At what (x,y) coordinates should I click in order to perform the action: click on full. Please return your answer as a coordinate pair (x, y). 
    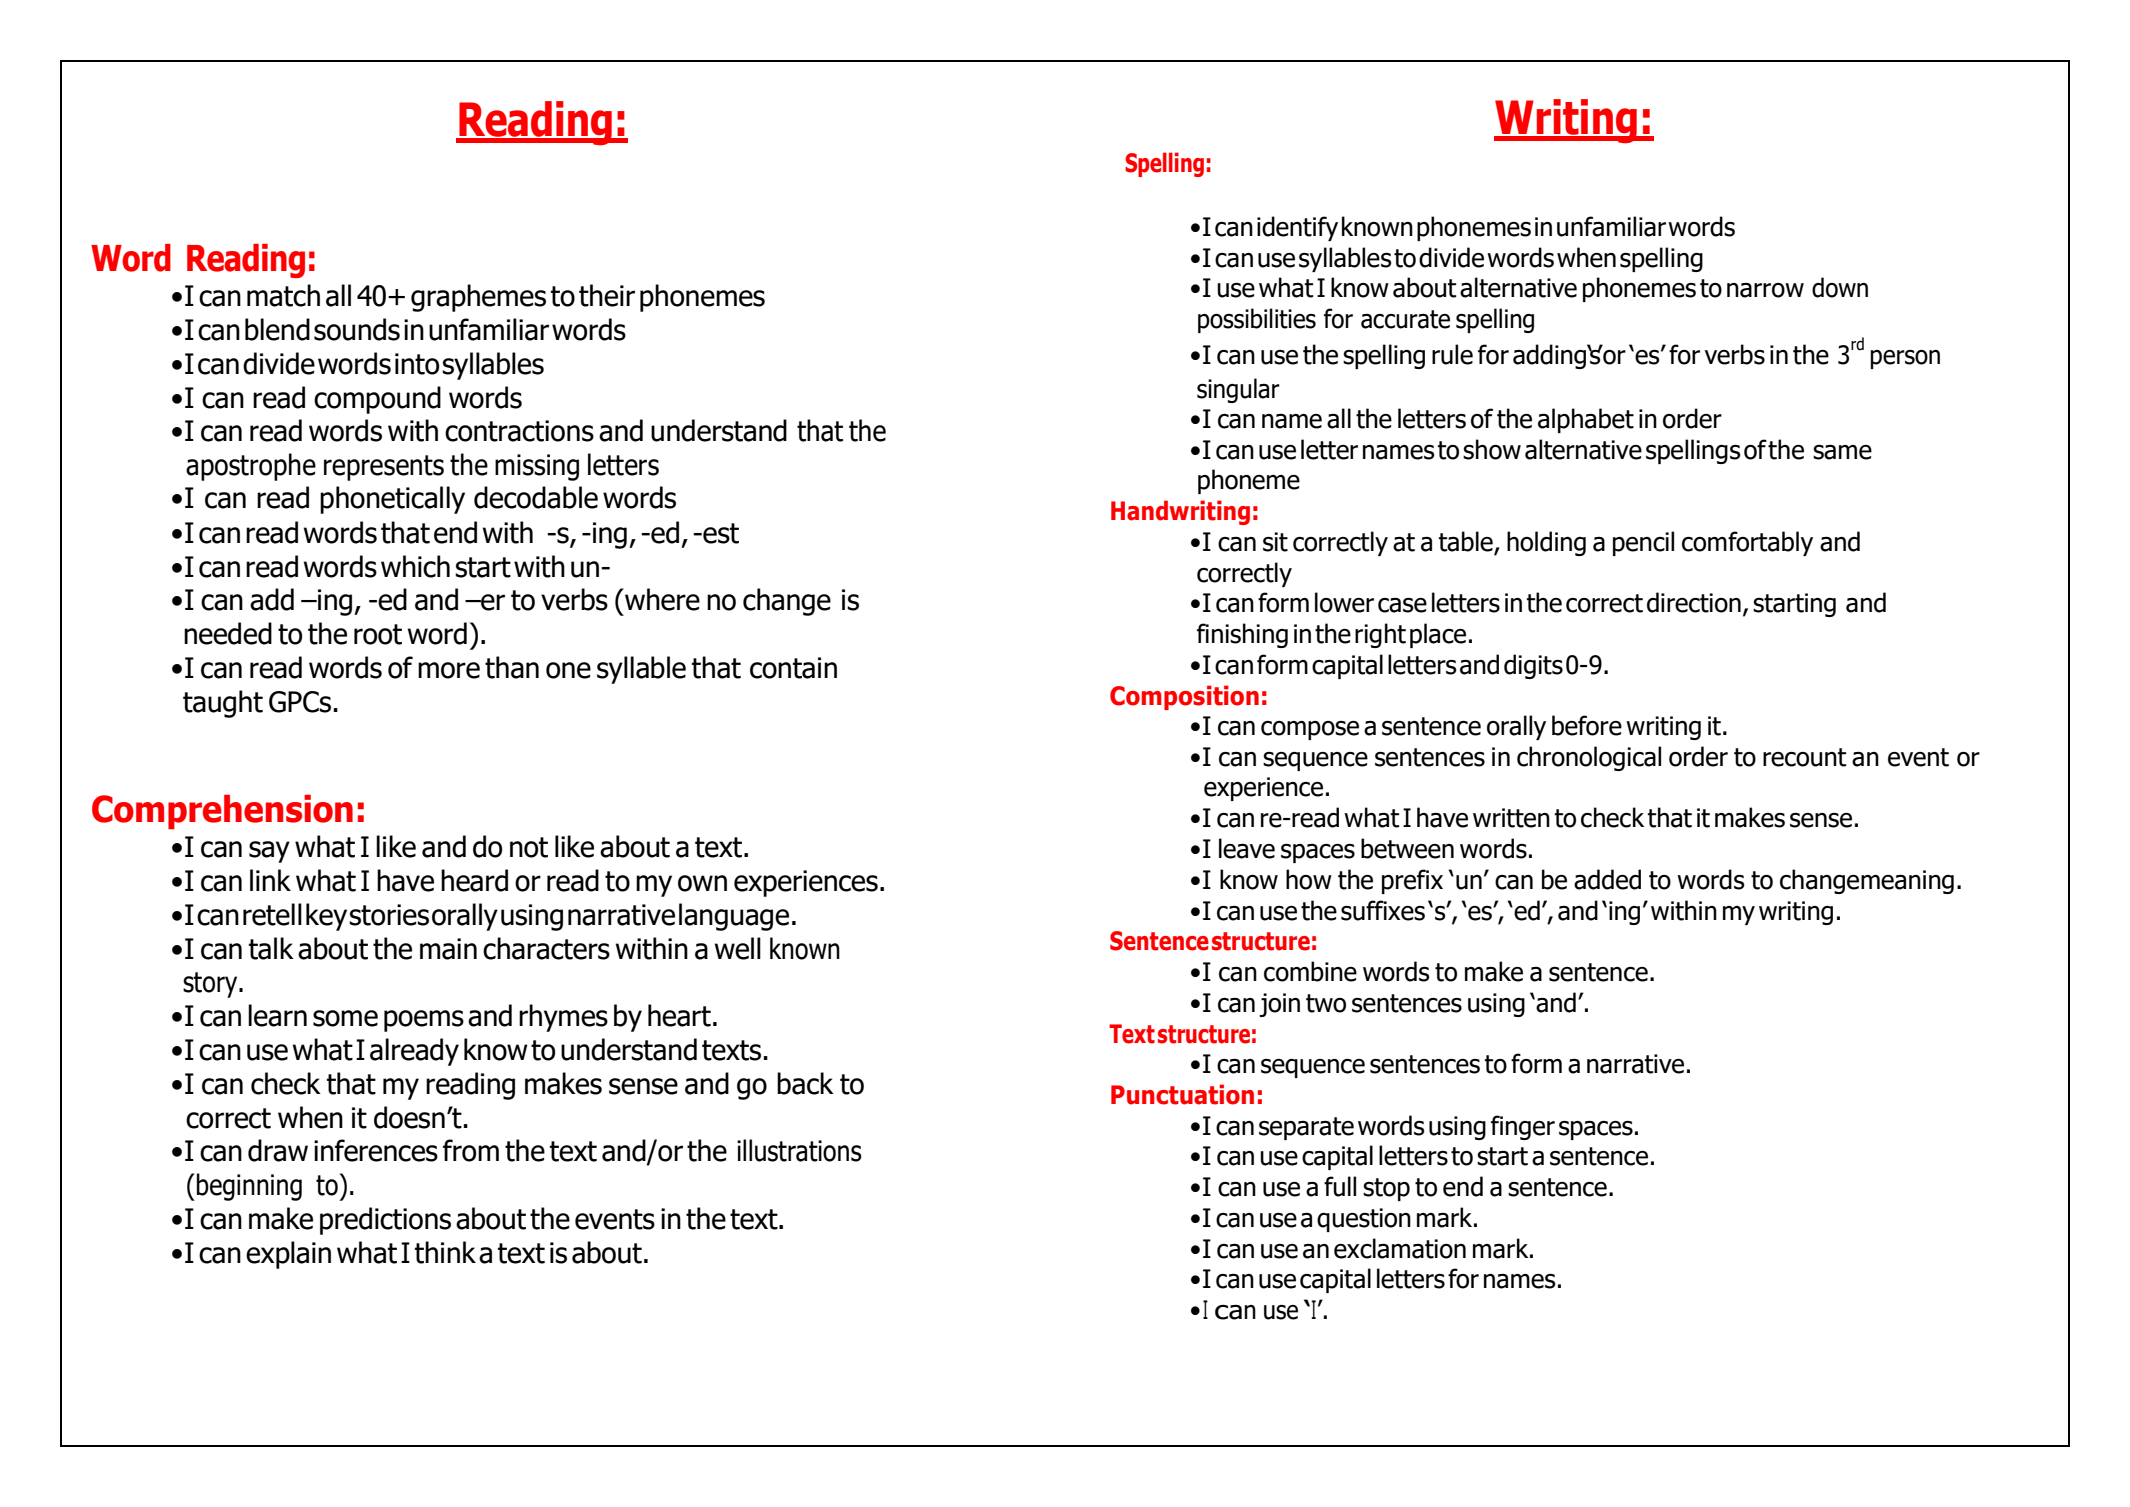
    Looking at the image, I should click on (1340, 1186).
